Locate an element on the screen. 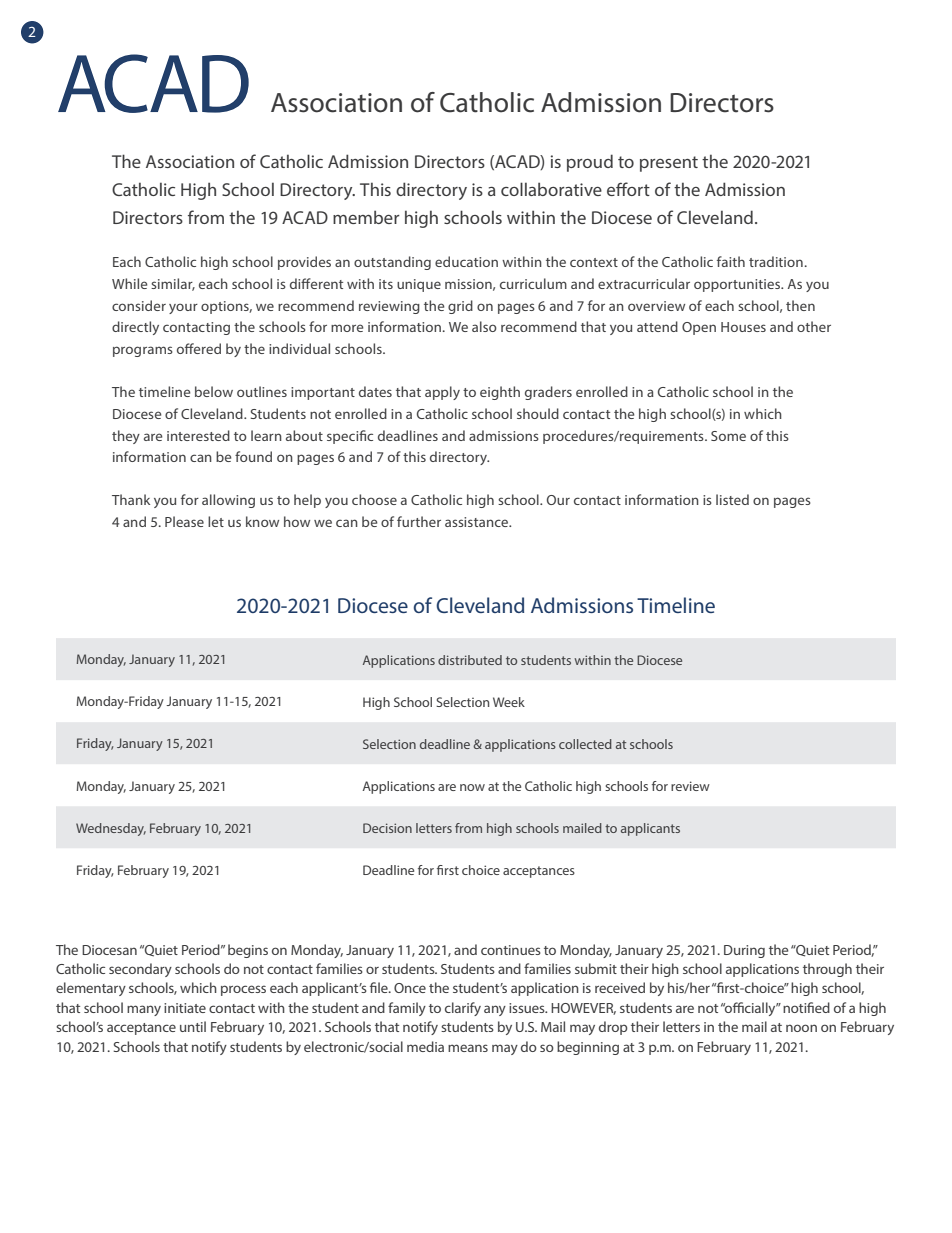  until is located at coordinates (193, 1026).
